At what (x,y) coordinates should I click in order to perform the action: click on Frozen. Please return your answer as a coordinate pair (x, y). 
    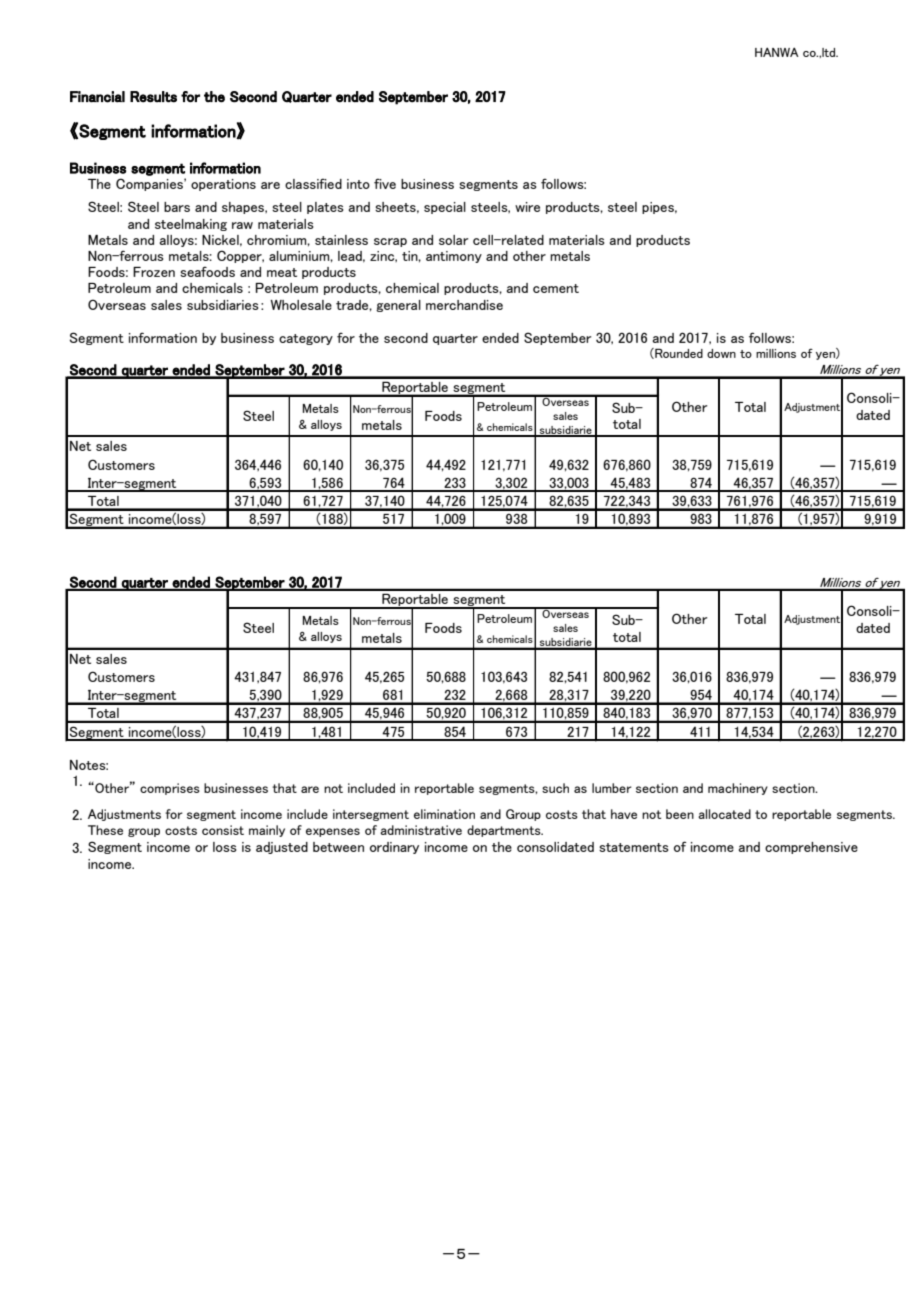
    Looking at the image, I should click on (154, 272).
